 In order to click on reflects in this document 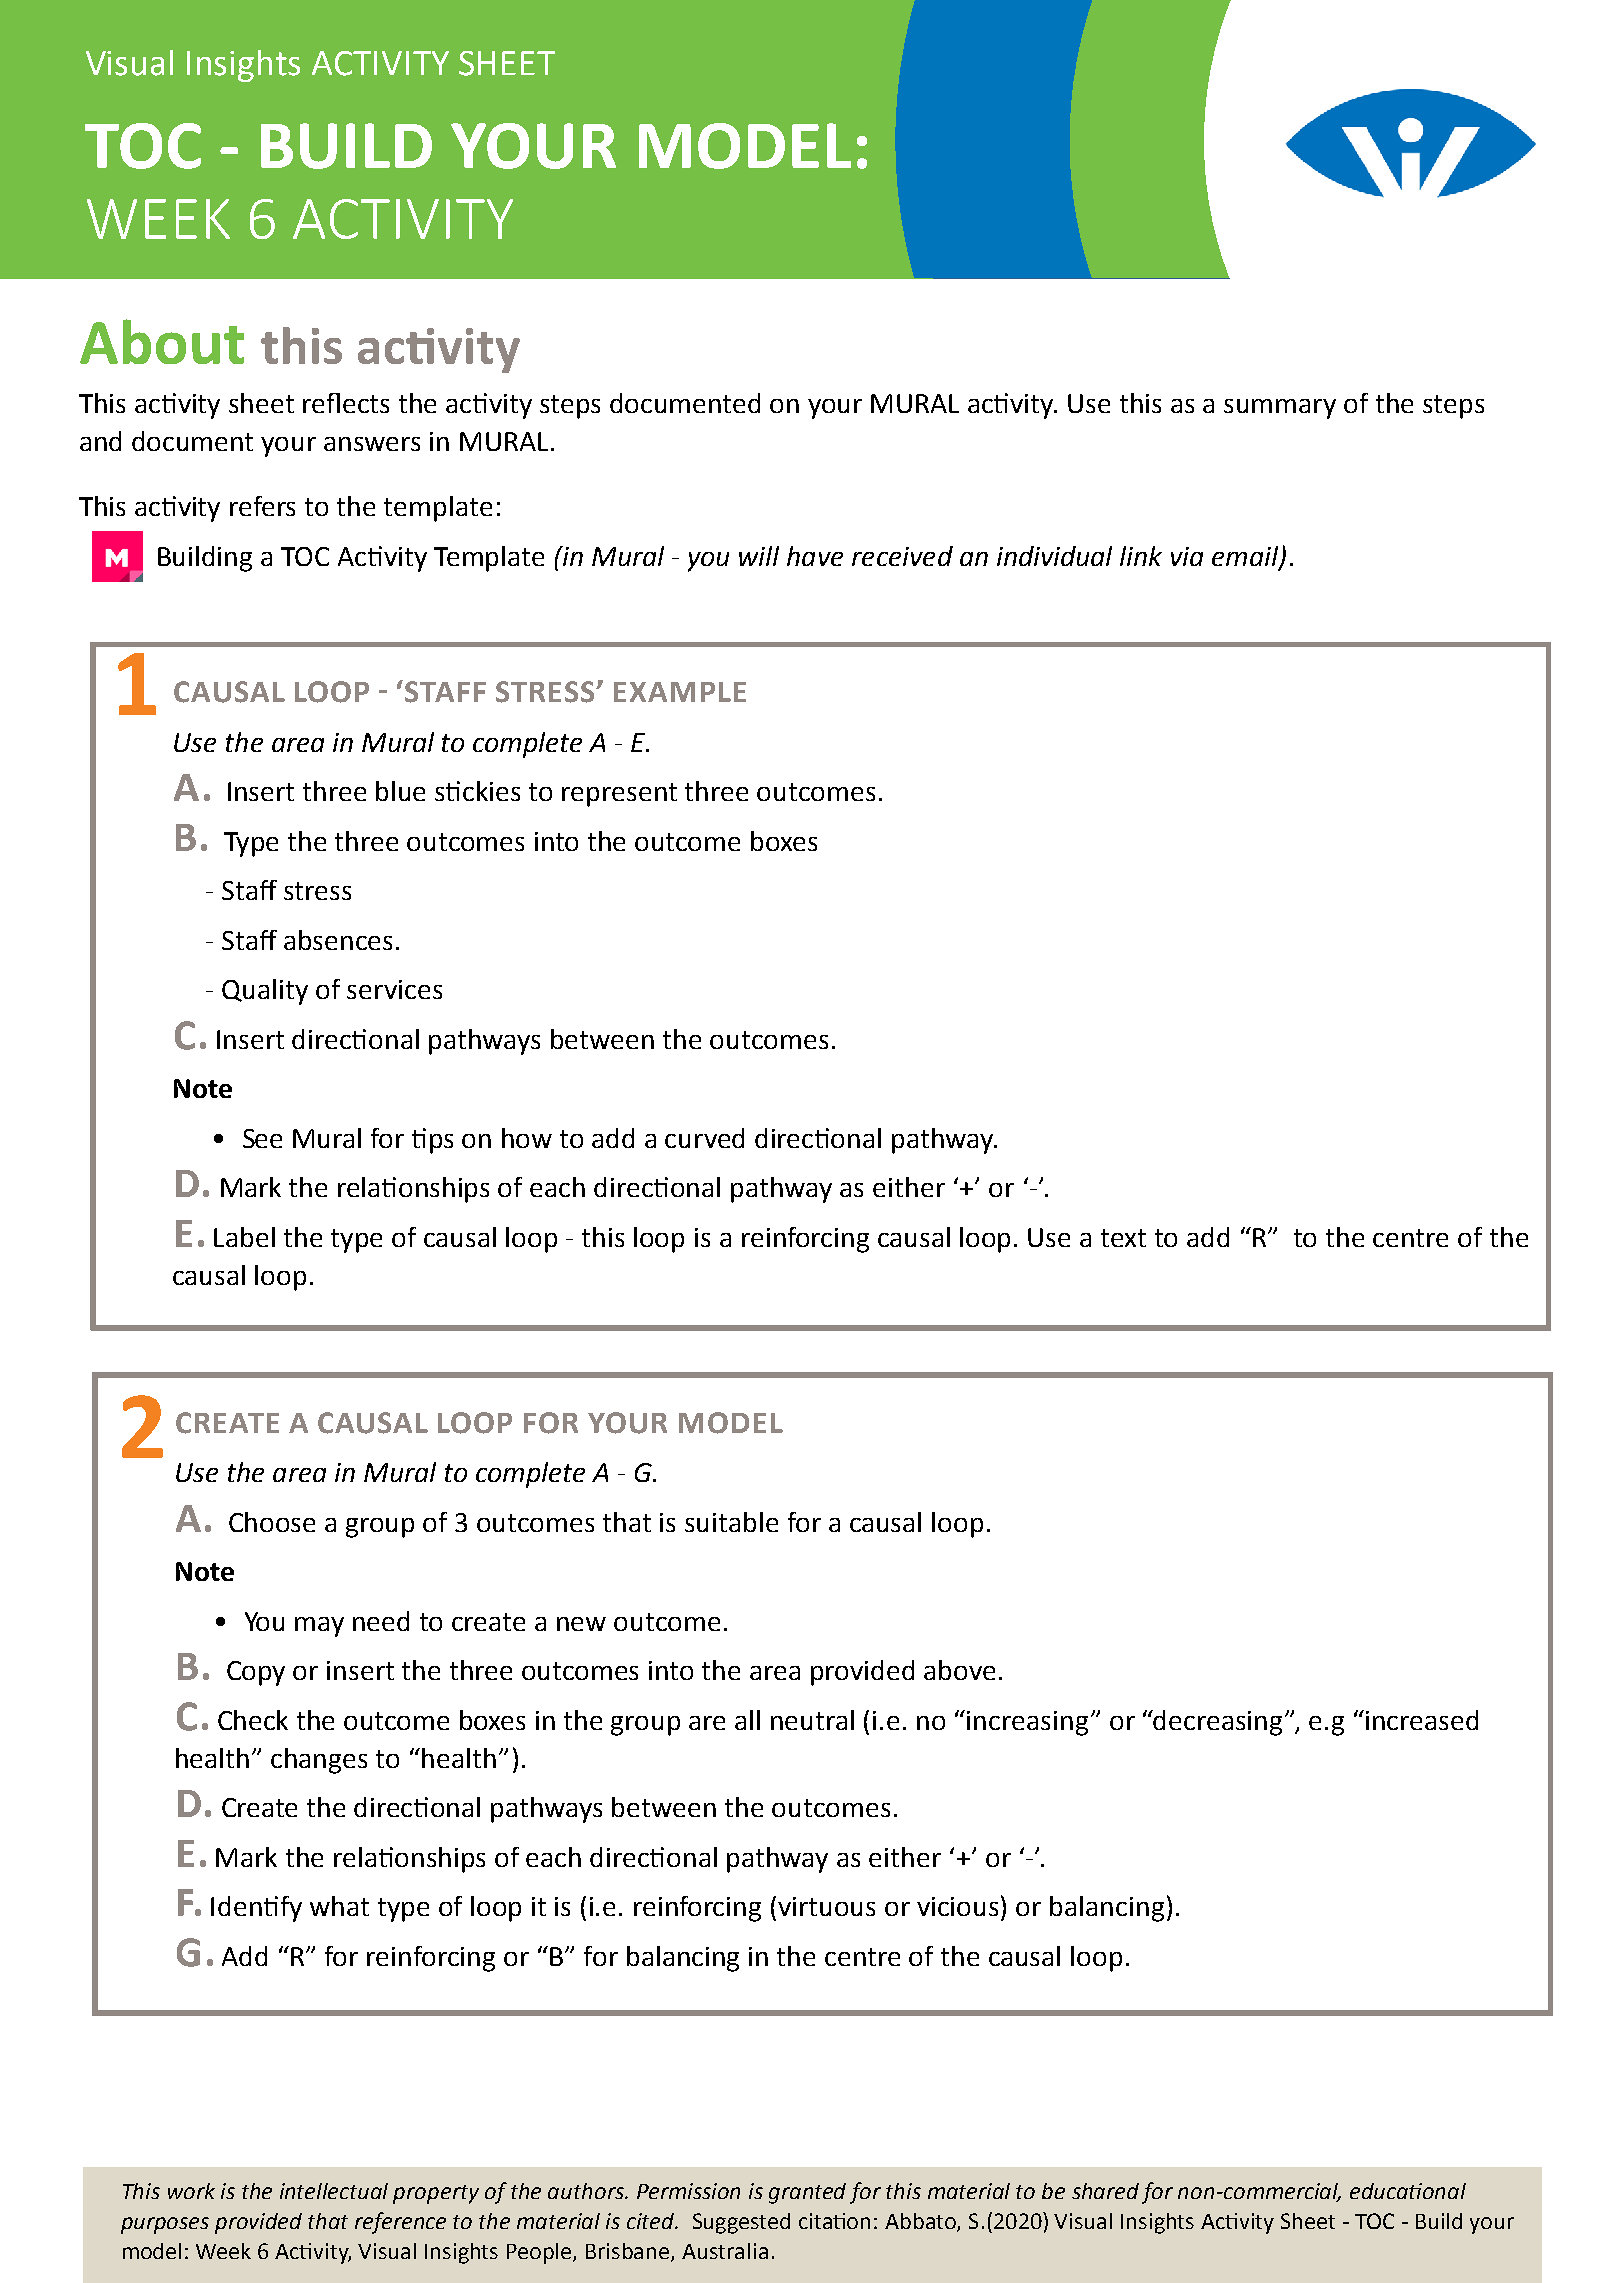, I will do `click(346, 403)`.
